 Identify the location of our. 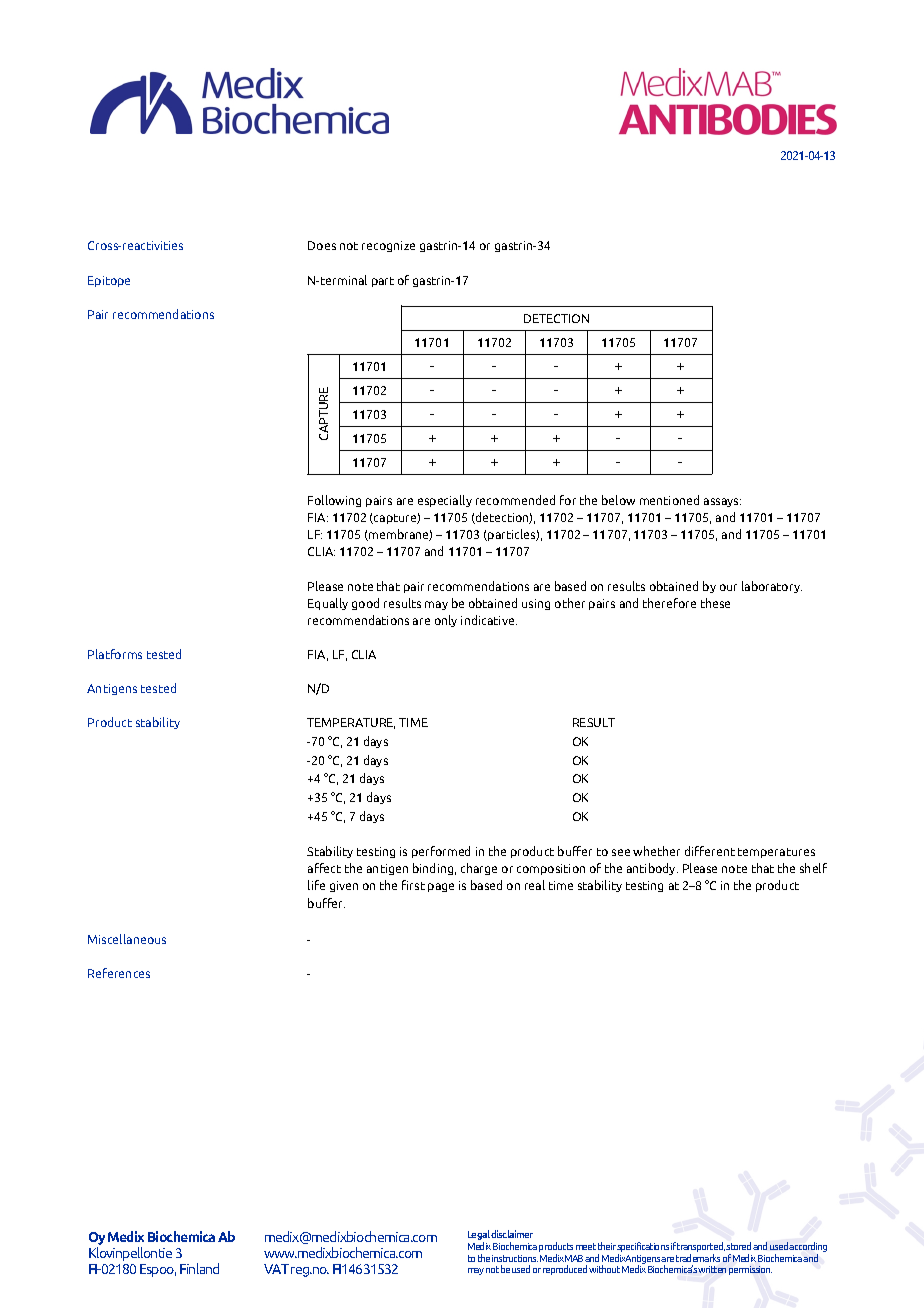
(728, 587).
